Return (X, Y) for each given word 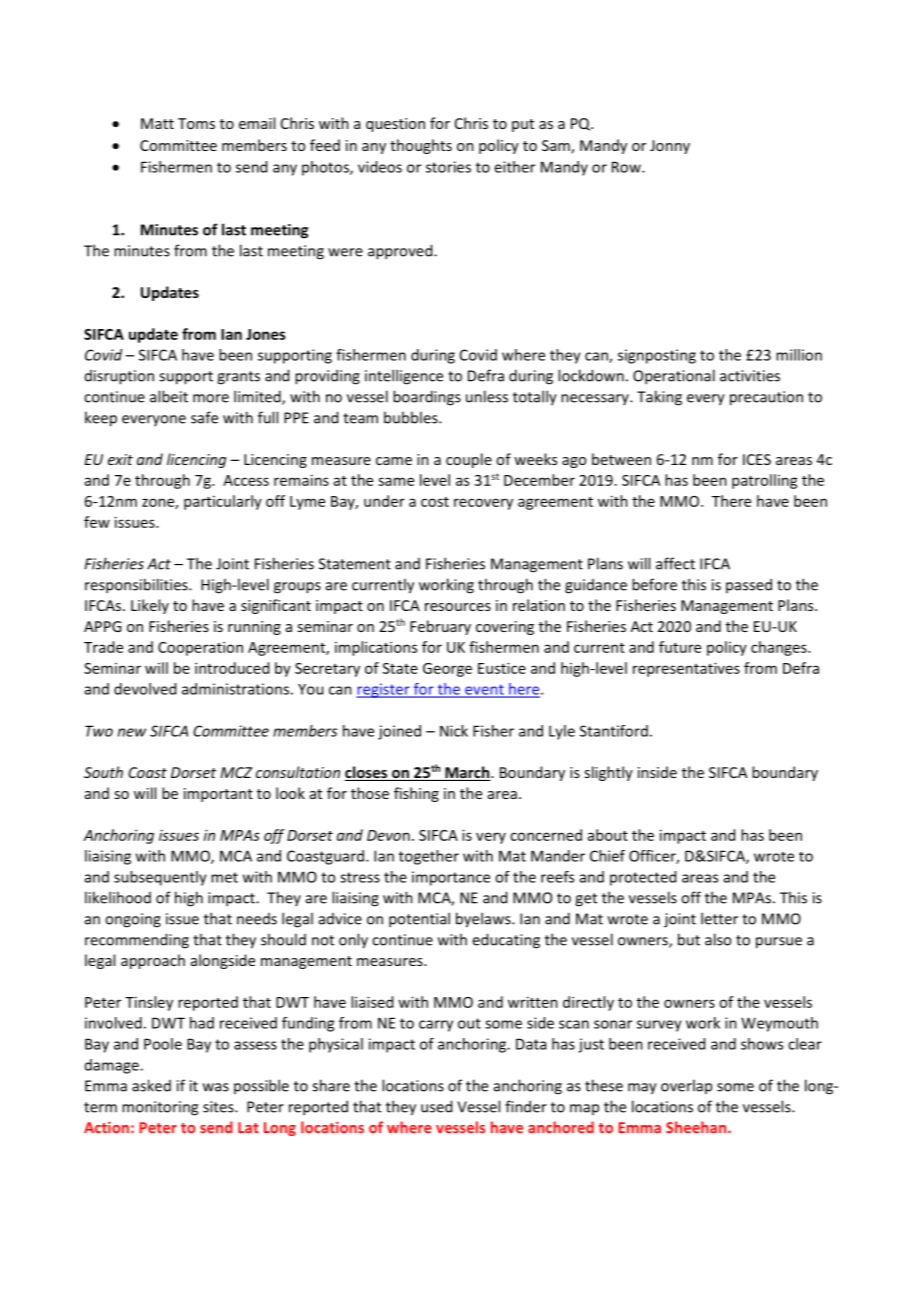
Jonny (670, 147)
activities (750, 376)
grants (238, 378)
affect (675, 563)
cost (435, 502)
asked (151, 1085)
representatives (686, 669)
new (132, 732)
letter (719, 918)
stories (448, 167)
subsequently (160, 878)
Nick (454, 731)
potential (419, 920)
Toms (196, 123)
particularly (223, 502)
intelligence (404, 377)
